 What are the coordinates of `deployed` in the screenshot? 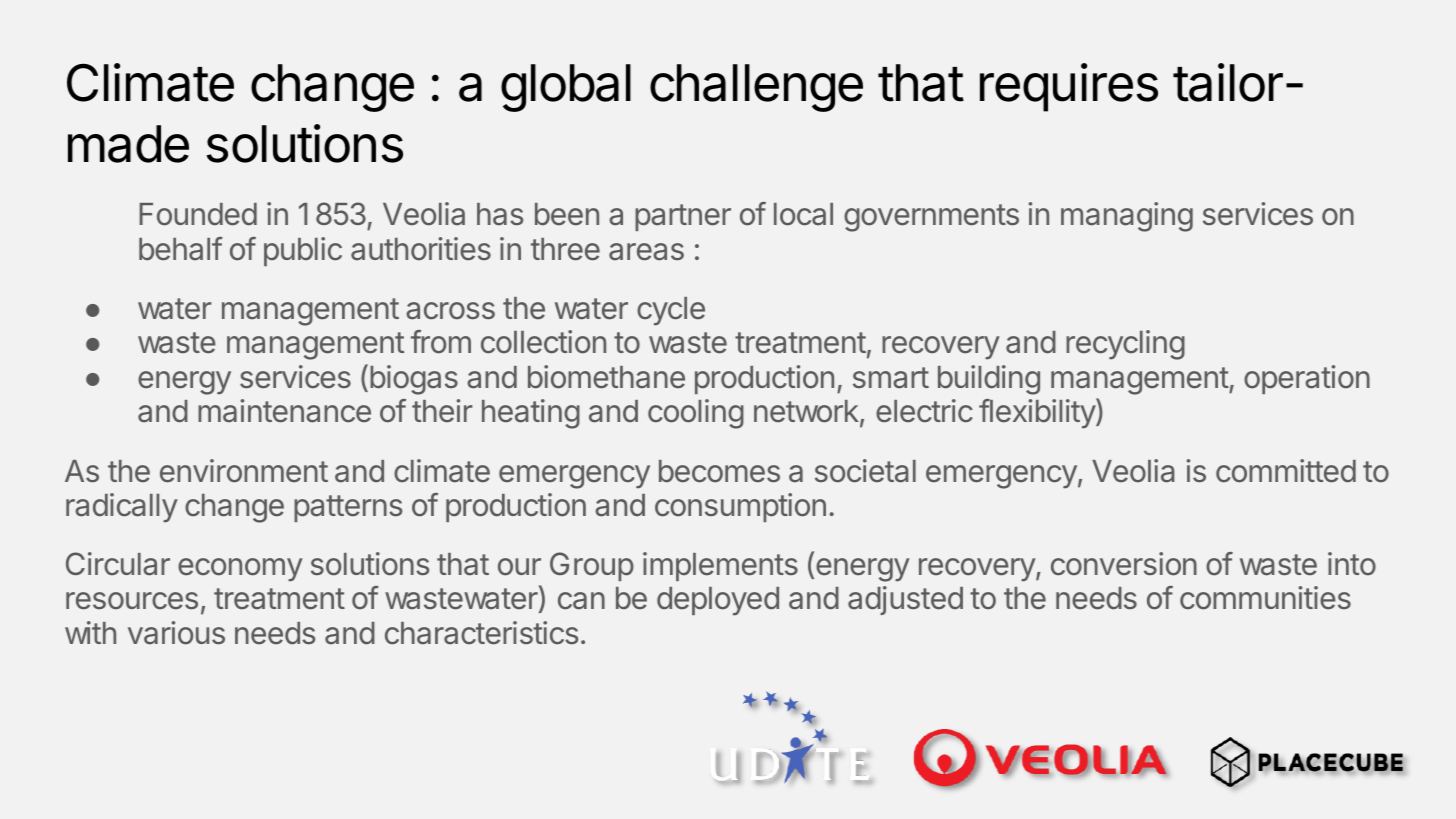 It's located at (718, 601).
